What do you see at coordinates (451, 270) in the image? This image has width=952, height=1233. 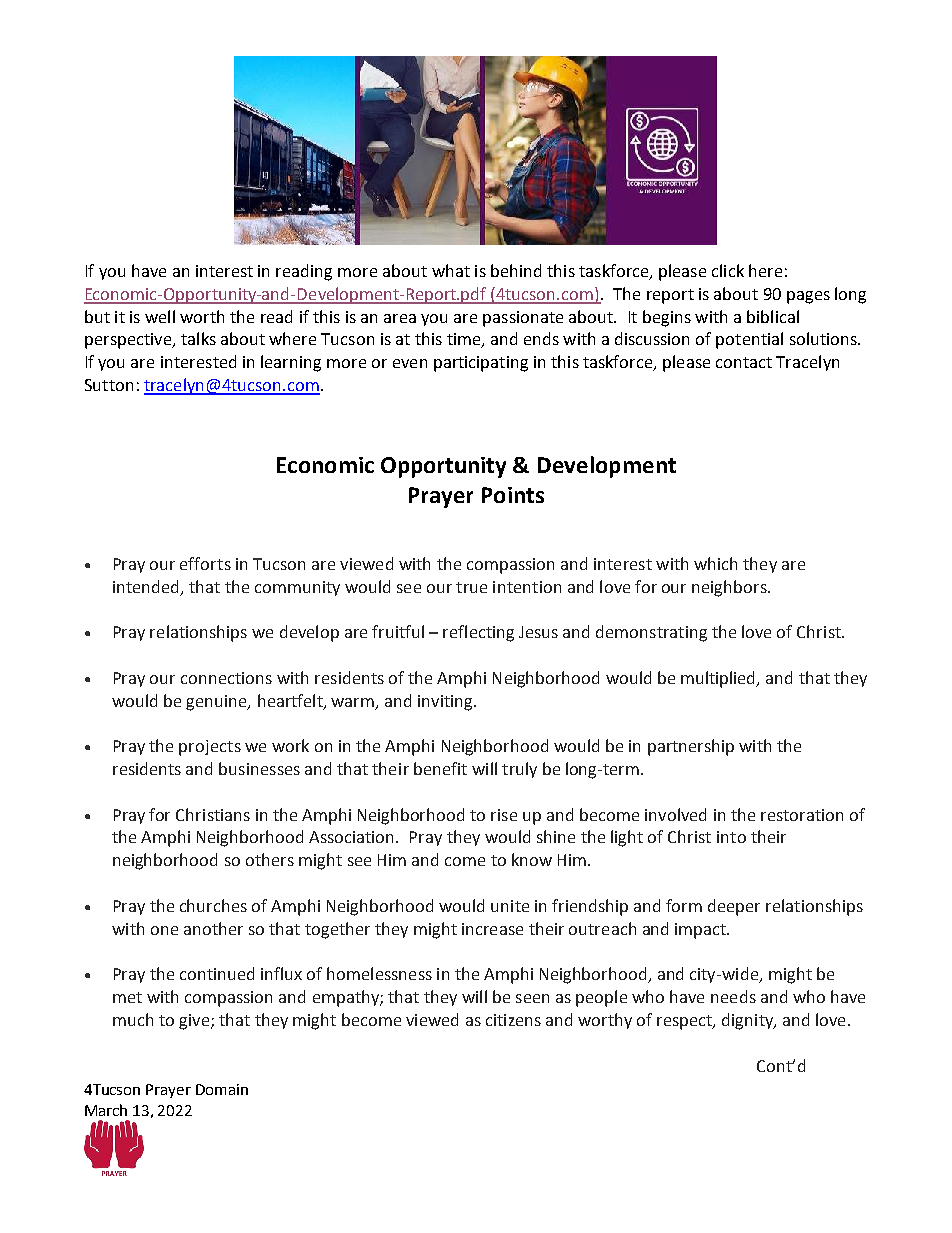 I see `what` at bounding box center [451, 270].
